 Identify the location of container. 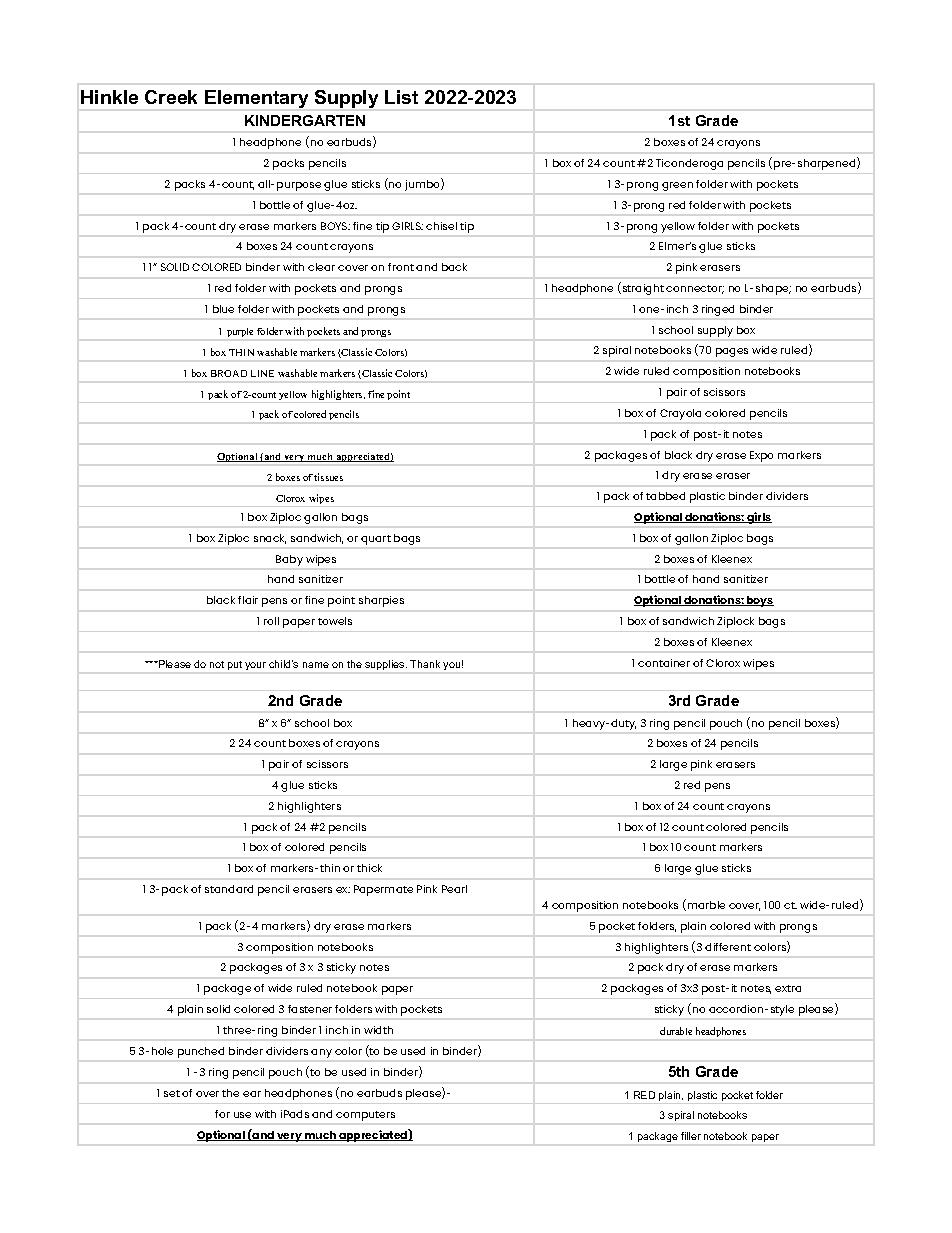
(664, 663).
